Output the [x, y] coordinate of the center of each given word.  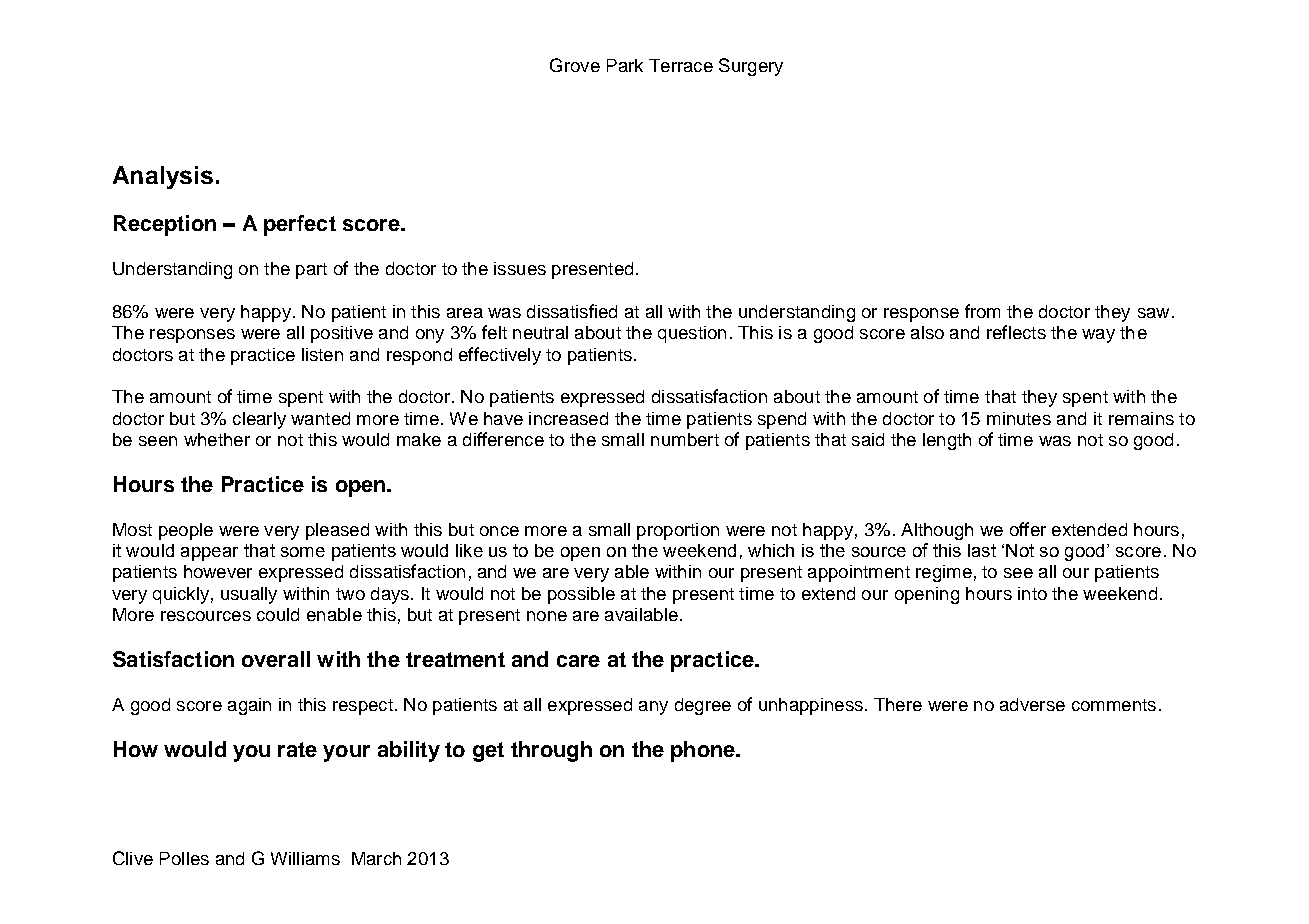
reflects [1016, 332]
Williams [305, 858]
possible [581, 595]
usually [249, 595]
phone [704, 751]
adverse [1032, 704]
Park [625, 65]
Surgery [751, 67]
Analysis [163, 177]
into [1032, 593]
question [692, 334]
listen [322, 354]
